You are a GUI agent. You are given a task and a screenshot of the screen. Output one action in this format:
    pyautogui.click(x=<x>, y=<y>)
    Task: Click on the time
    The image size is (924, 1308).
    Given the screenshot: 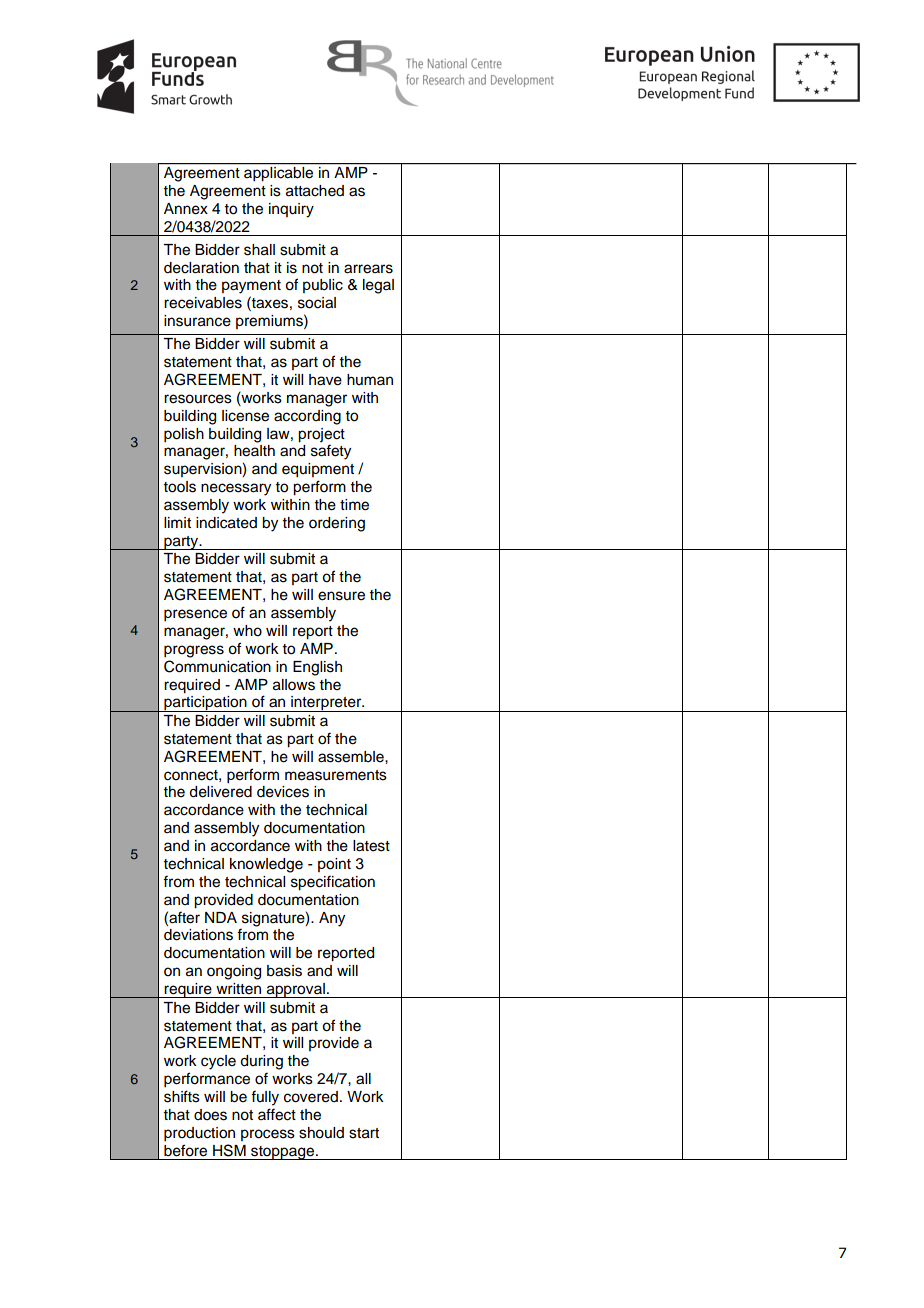 What is the action you would take?
    pyautogui.click(x=354, y=505)
